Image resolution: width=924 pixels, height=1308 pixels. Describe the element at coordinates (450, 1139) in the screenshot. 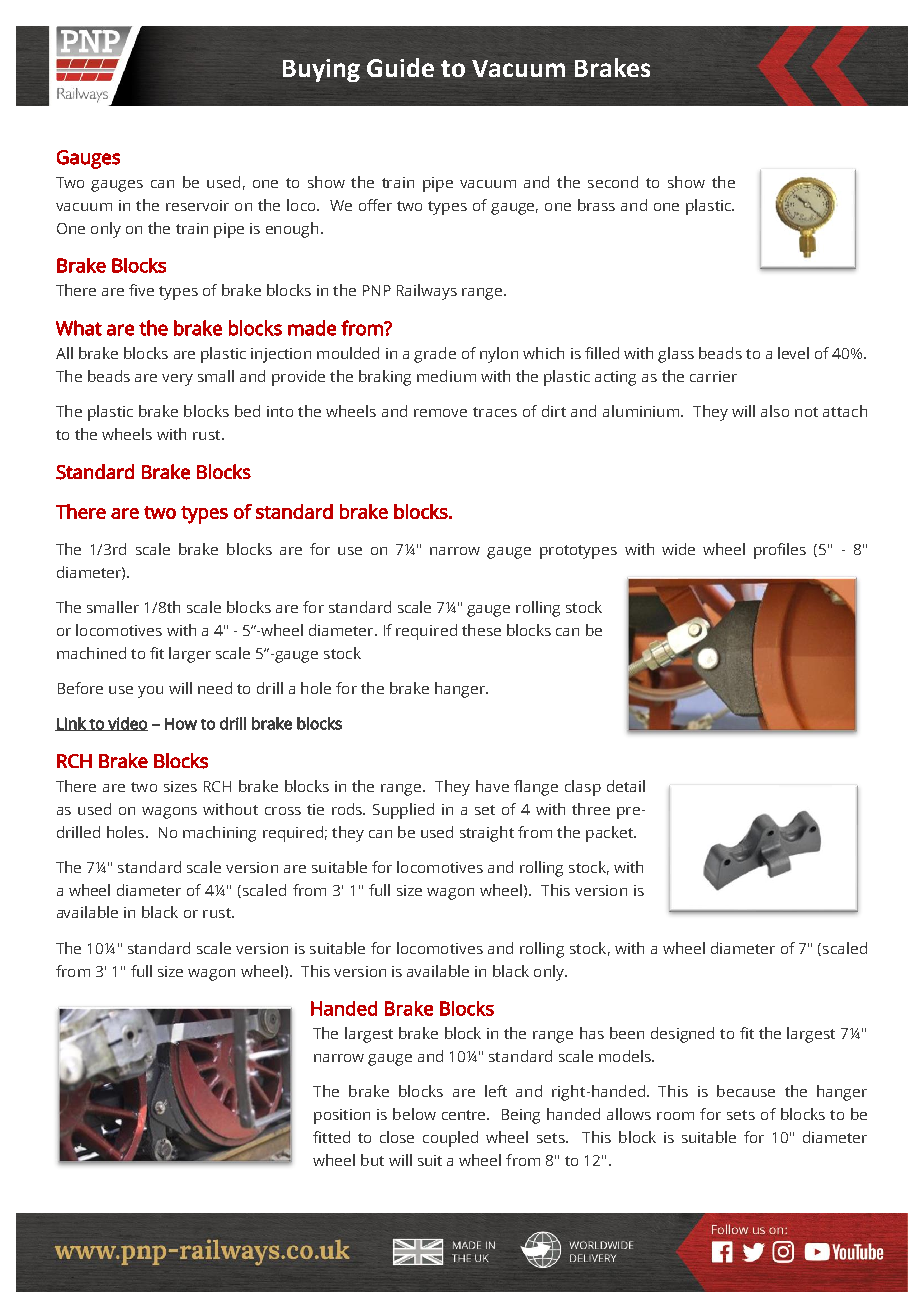

I see `coupled` at that location.
